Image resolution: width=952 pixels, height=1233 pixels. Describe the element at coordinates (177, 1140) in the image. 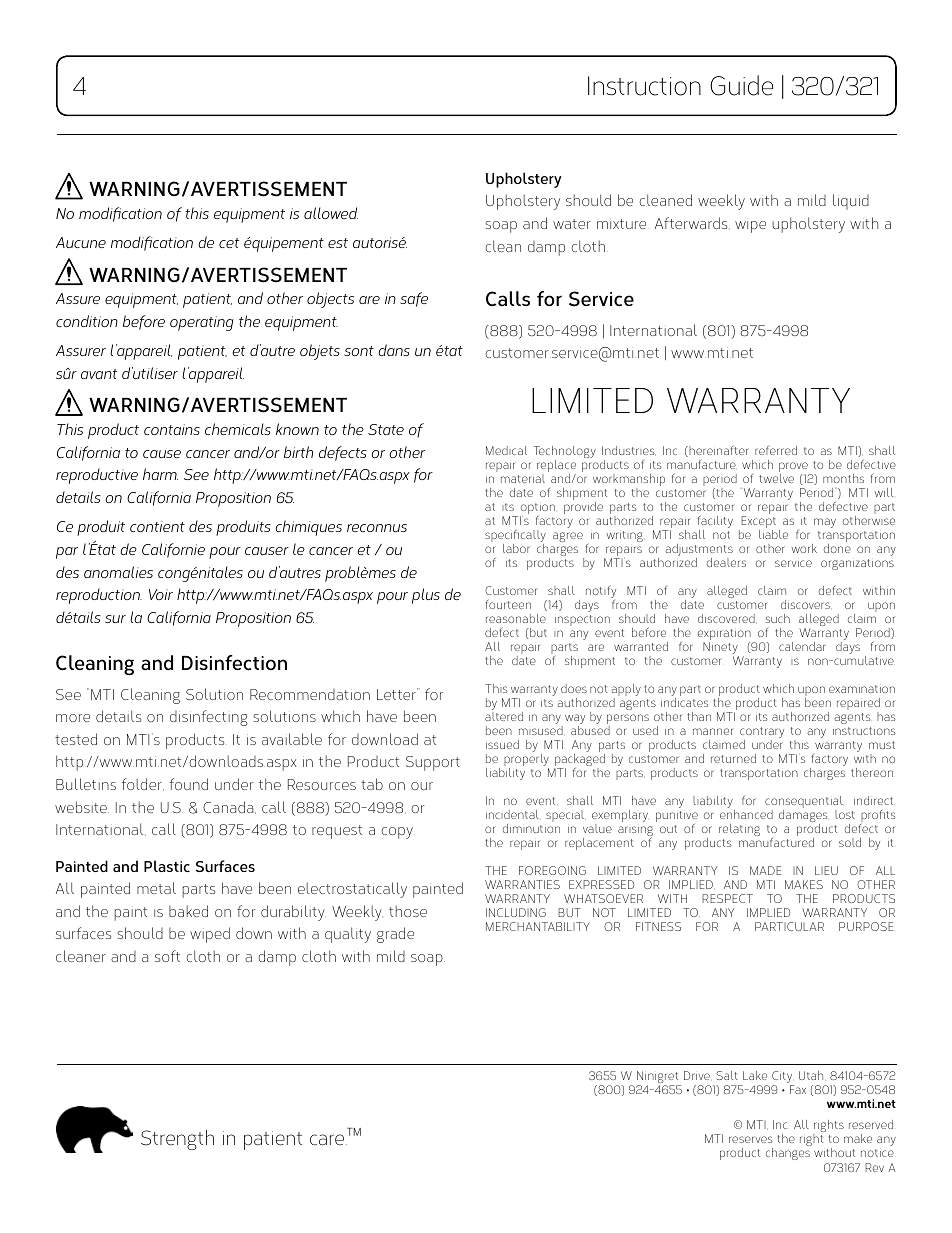

I see `Strength` at that location.
